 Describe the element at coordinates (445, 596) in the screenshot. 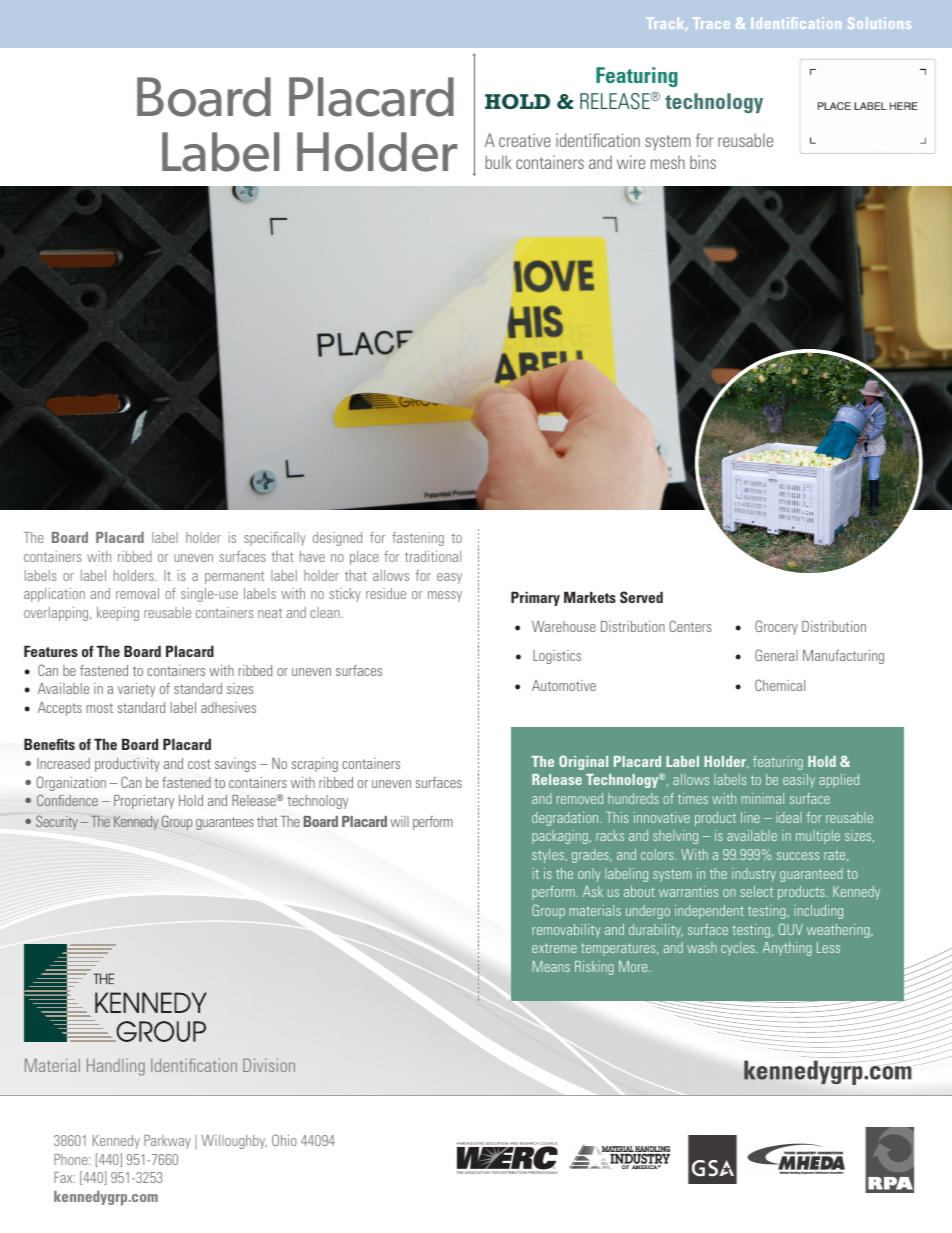

I see `messy` at that location.
